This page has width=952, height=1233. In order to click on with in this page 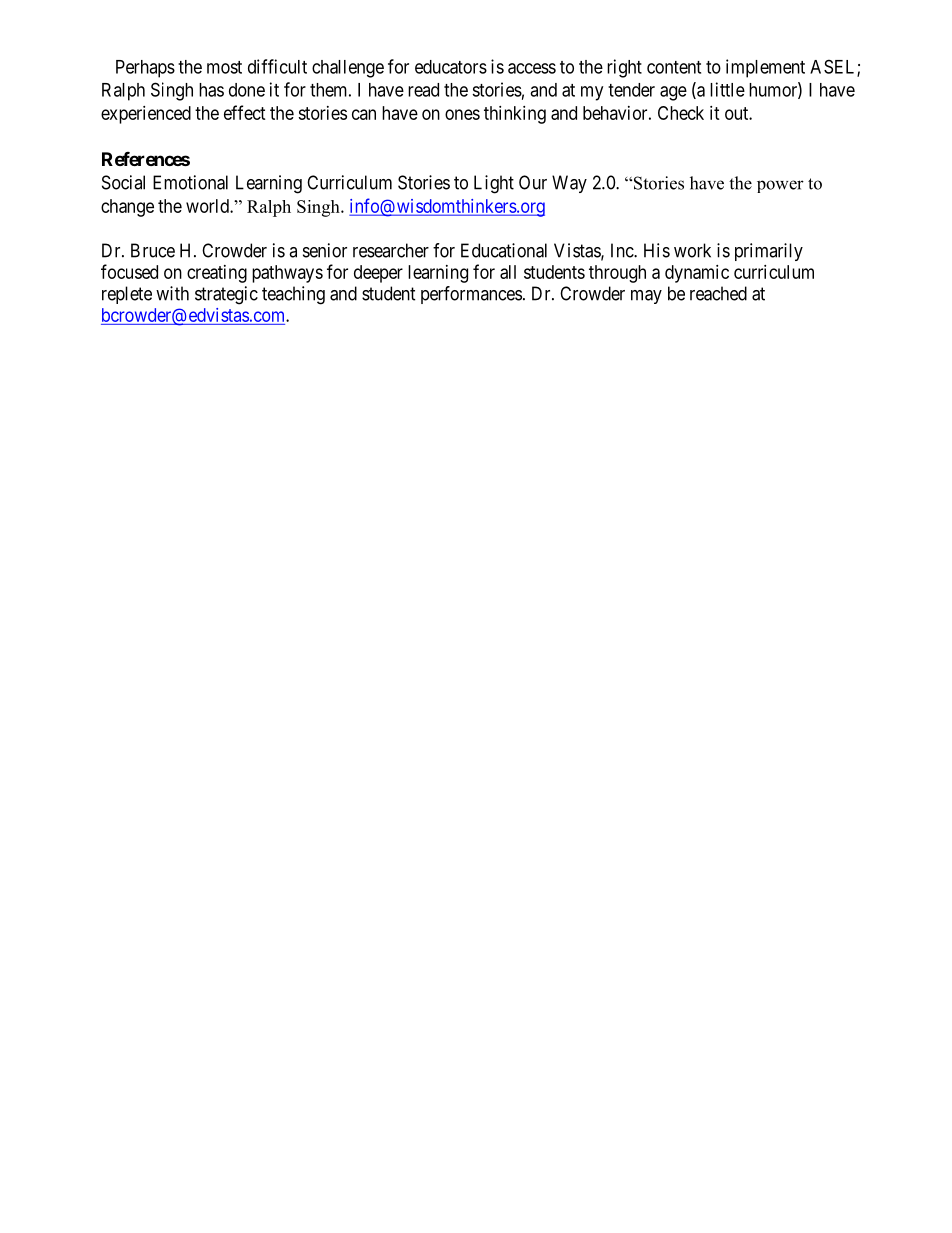, I will do `click(172, 293)`.
